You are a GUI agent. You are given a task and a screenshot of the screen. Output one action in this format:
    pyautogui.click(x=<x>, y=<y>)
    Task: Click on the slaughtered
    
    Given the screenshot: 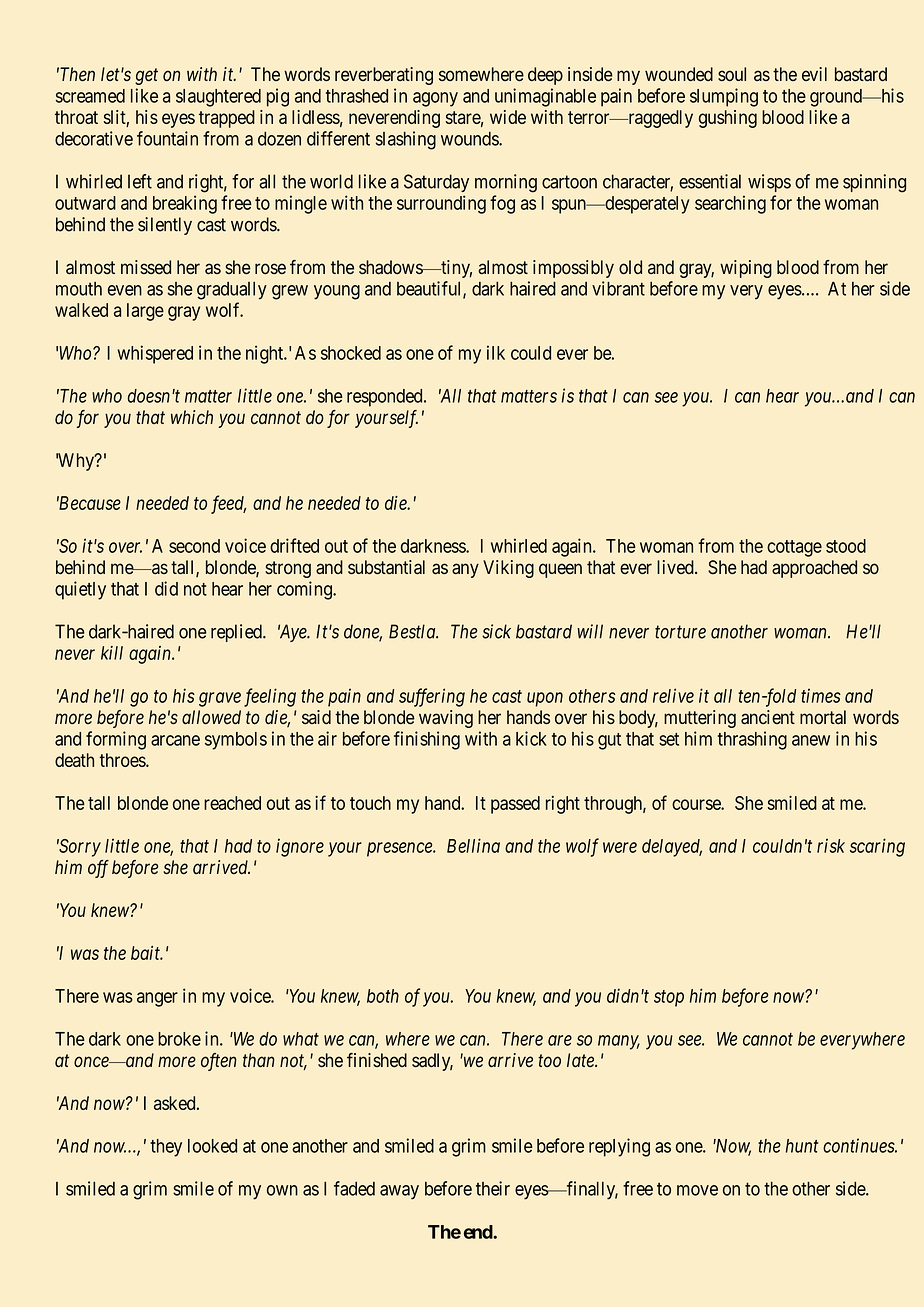 What is the action you would take?
    pyautogui.click(x=218, y=98)
